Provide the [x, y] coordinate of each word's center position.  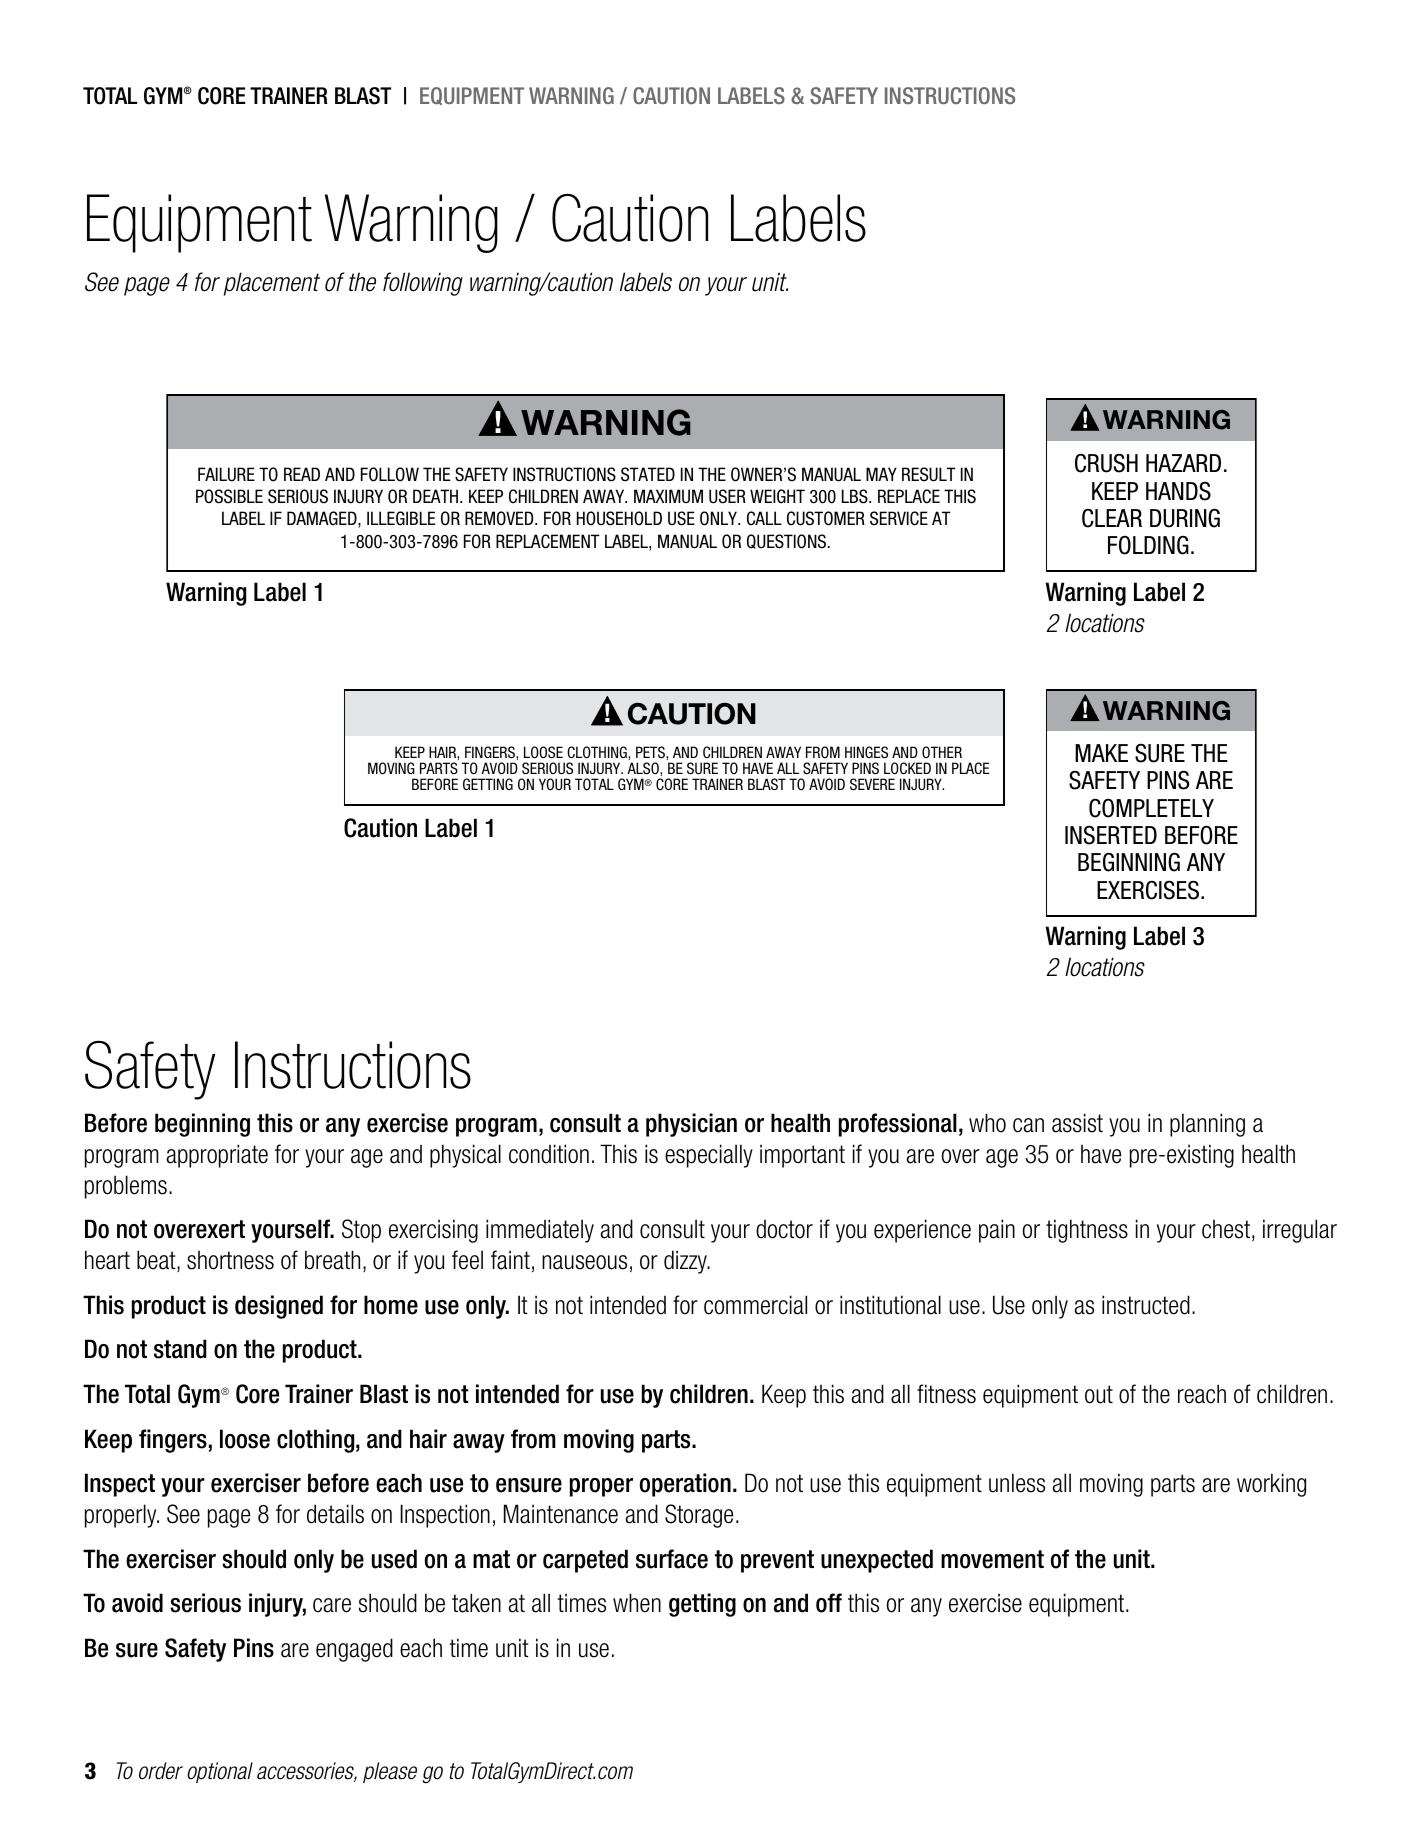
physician [691, 1125]
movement [992, 1559]
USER [727, 496]
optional [220, 1772]
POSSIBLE [229, 496]
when [637, 1603]
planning [1207, 1125]
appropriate [217, 1156]
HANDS [1178, 491]
